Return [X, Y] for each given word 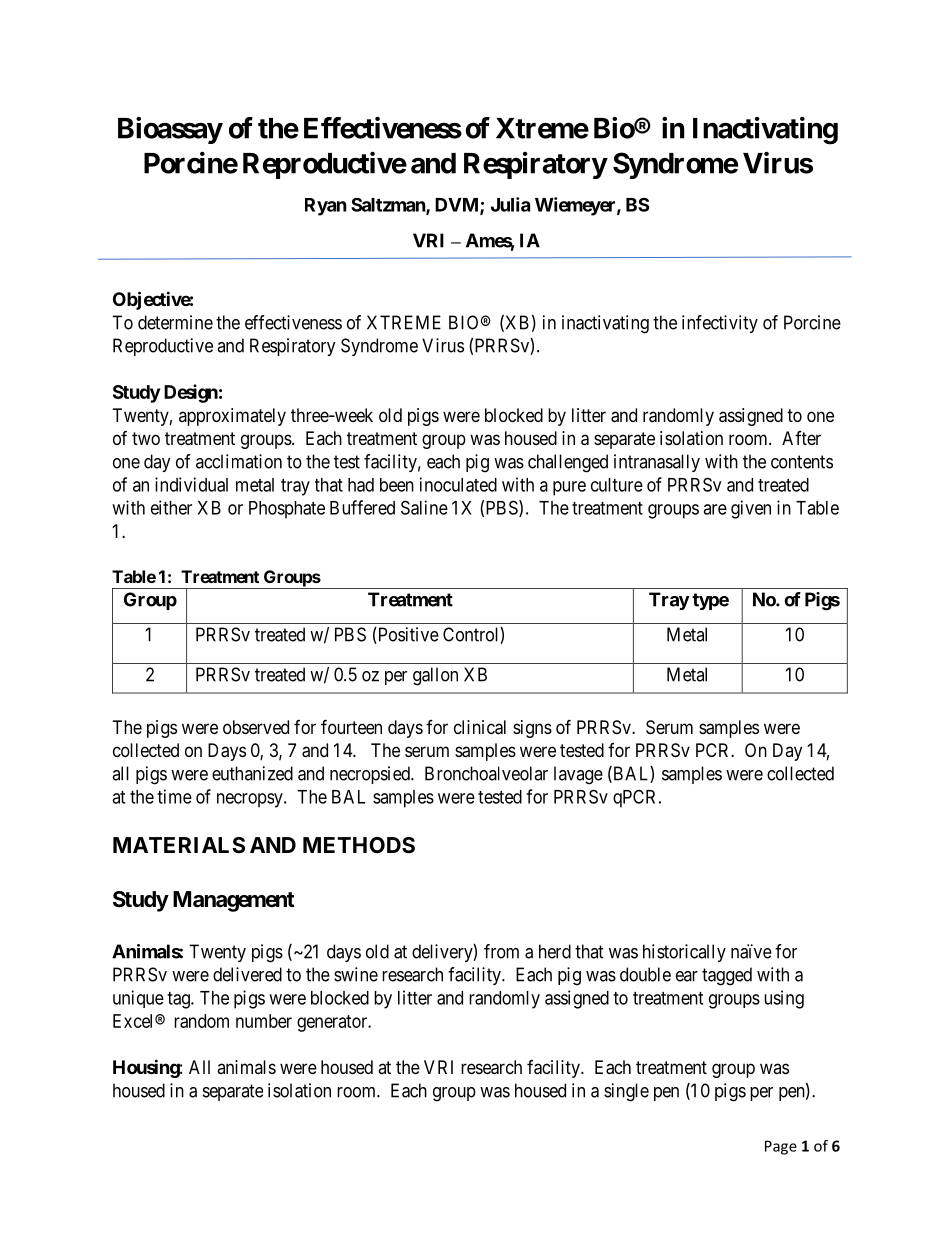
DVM [458, 206]
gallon [435, 676]
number [264, 1021]
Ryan [326, 207]
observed [256, 727]
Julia [510, 204]
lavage [578, 775]
